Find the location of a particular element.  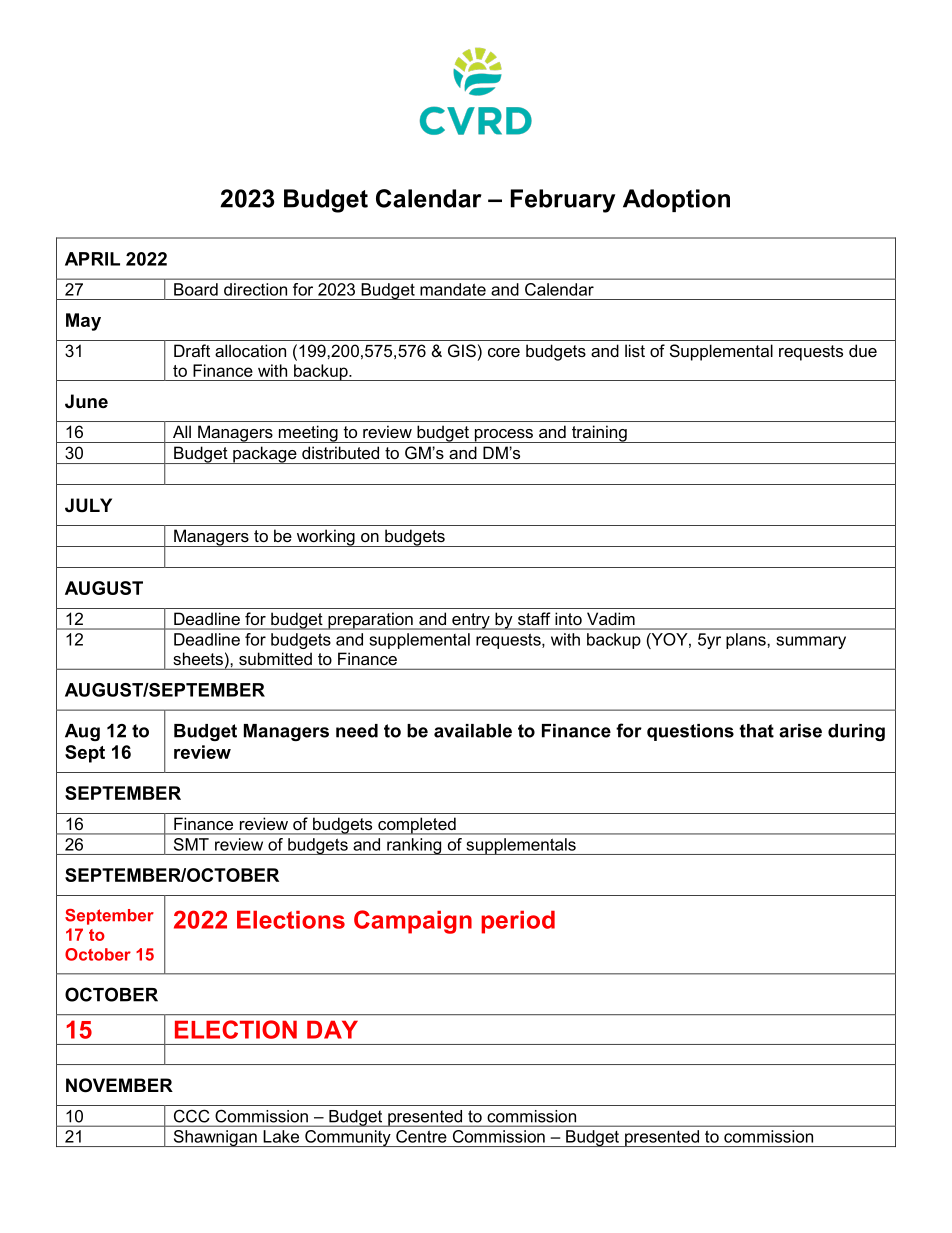

APRIL is located at coordinates (92, 259).
